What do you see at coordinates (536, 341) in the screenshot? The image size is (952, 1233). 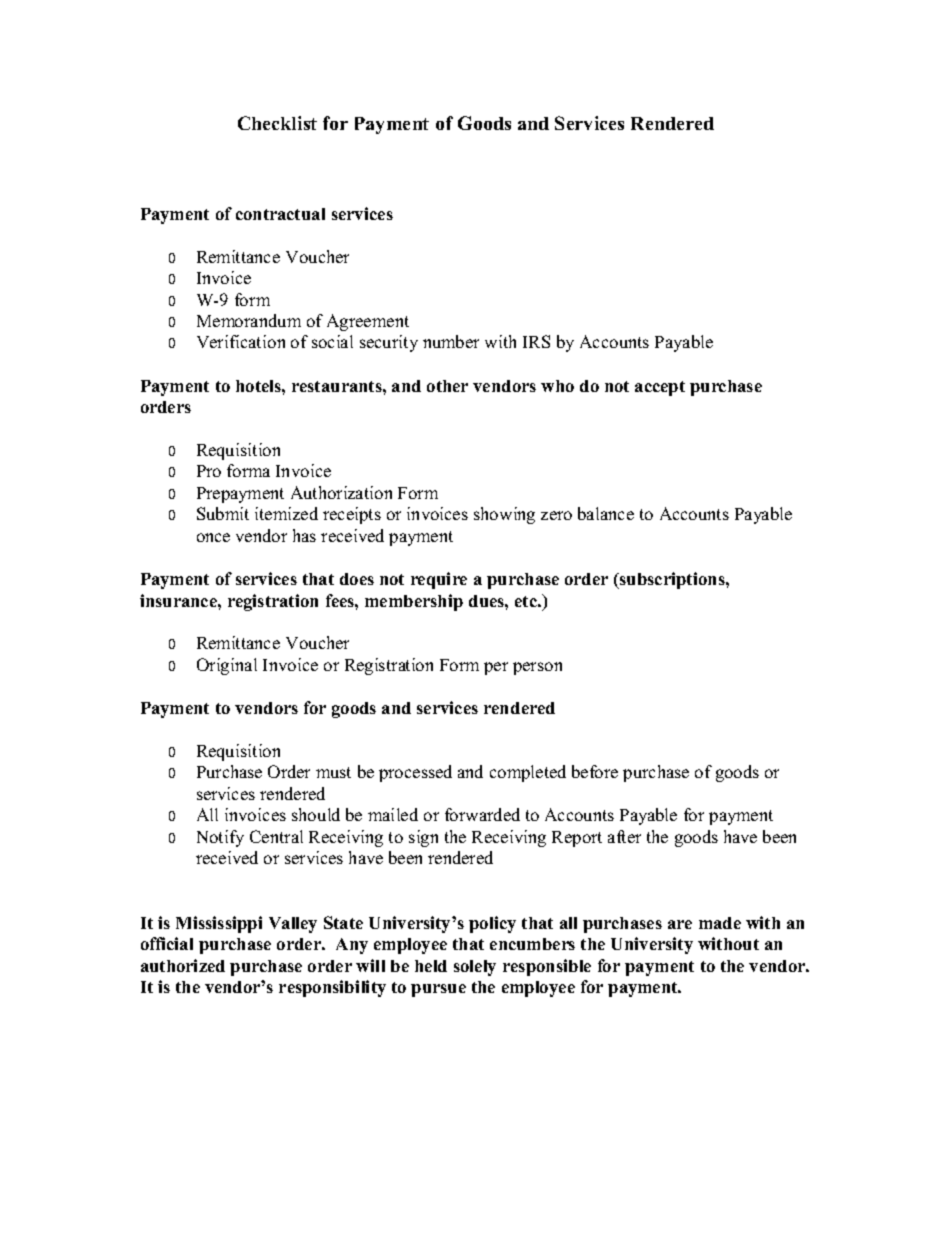 I see `IRS` at bounding box center [536, 341].
